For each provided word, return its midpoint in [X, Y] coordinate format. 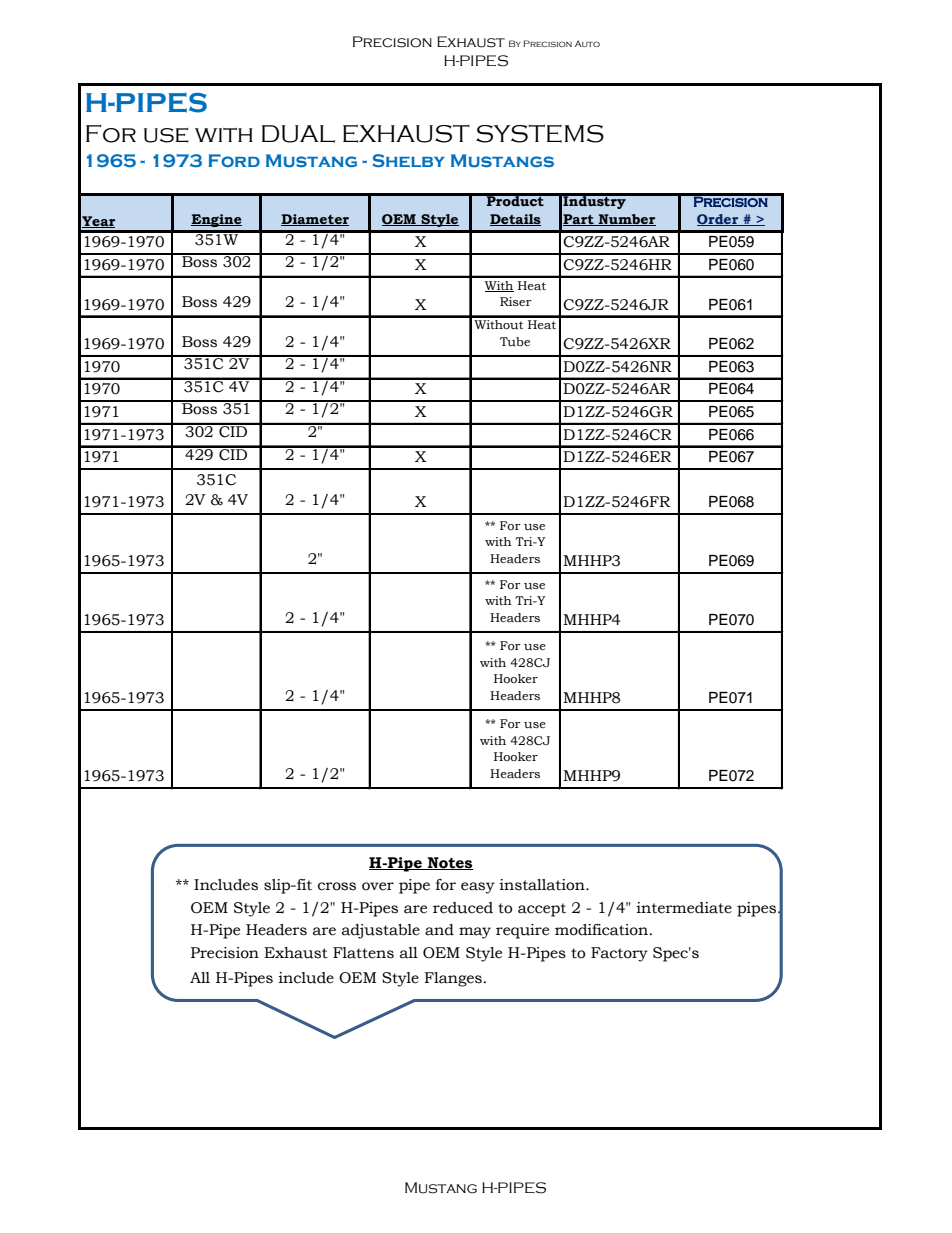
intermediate [684, 908]
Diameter [315, 220]
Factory [619, 954]
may [475, 933]
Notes [449, 863]
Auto [587, 43]
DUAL [298, 134]
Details [515, 220]
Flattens [363, 953]
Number [626, 220]
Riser [515, 301]
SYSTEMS [540, 133]
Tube [515, 342]
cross [337, 886]
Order [719, 220]
